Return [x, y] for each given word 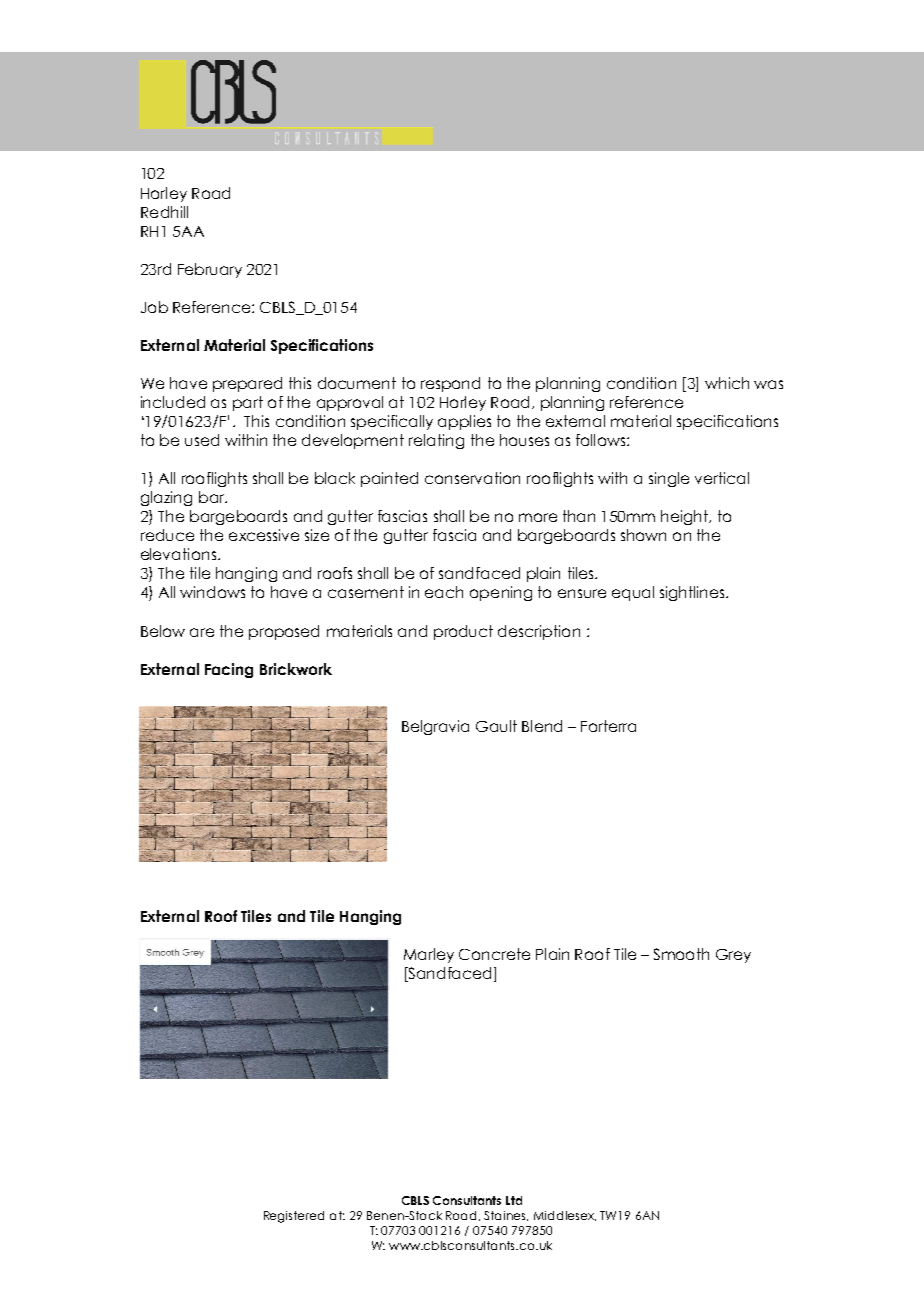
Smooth [681, 954]
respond [450, 384]
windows [212, 592]
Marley [429, 955]
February [210, 270]
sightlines [693, 593]
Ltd [514, 1200]
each [444, 592]
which [727, 383]
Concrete [494, 954]
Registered [294, 1217]
